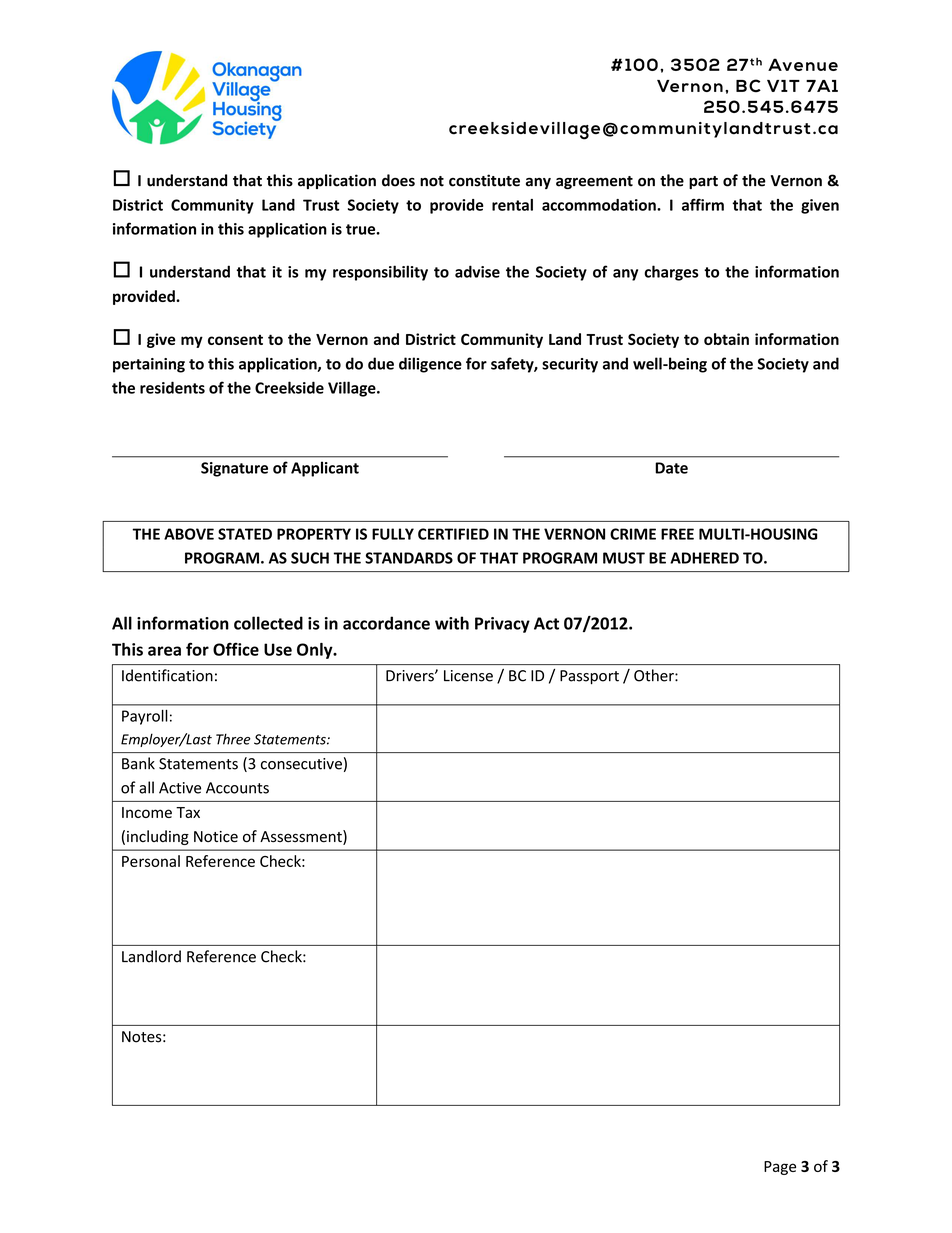  What do you see at coordinates (235, 339) in the screenshot?
I see `consent` at bounding box center [235, 339].
